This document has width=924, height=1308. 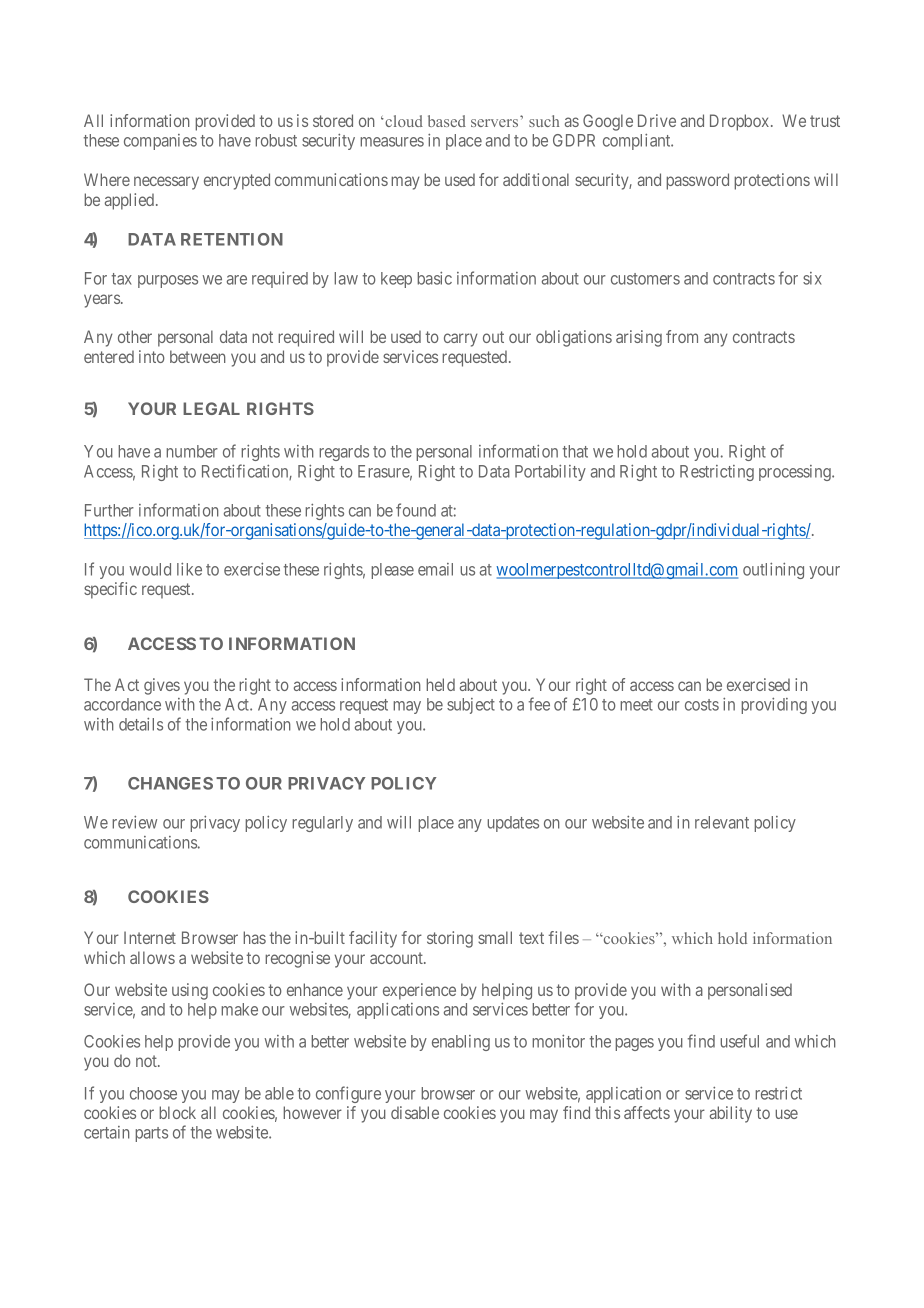 I want to click on number, so click(x=192, y=451).
